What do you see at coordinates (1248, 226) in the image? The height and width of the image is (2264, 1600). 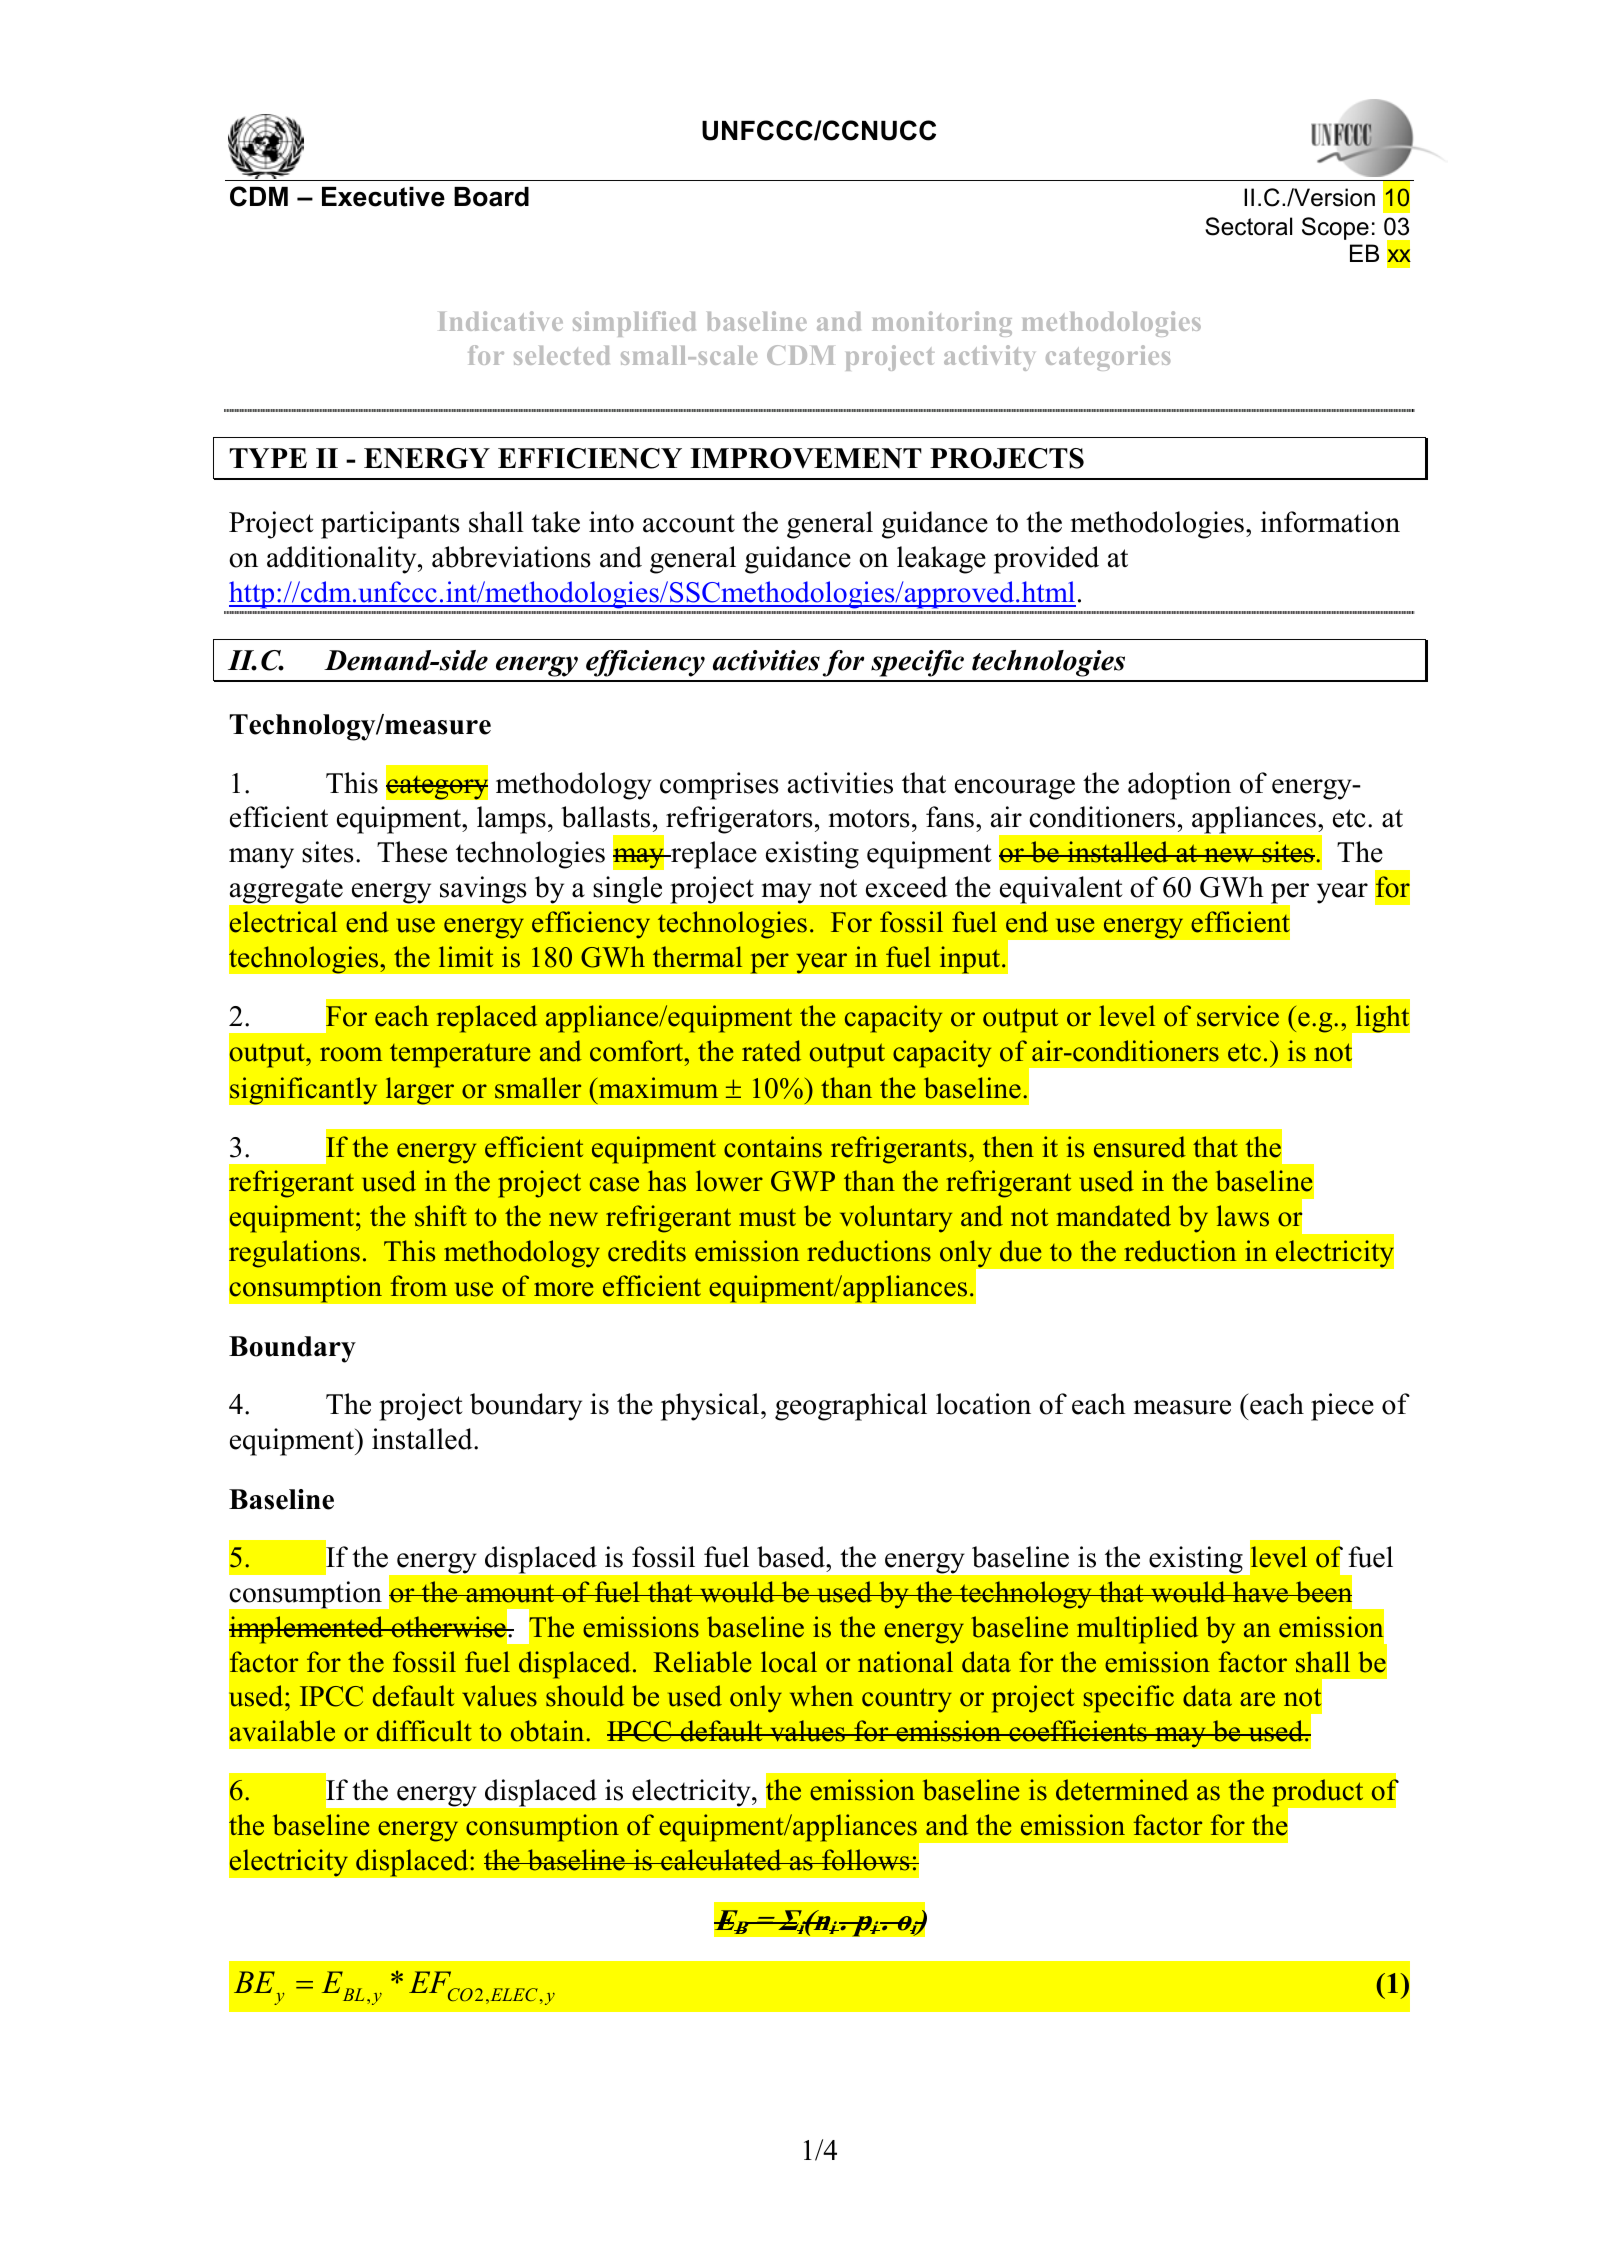 I see `Sectoral` at bounding box center [1248, 226].
